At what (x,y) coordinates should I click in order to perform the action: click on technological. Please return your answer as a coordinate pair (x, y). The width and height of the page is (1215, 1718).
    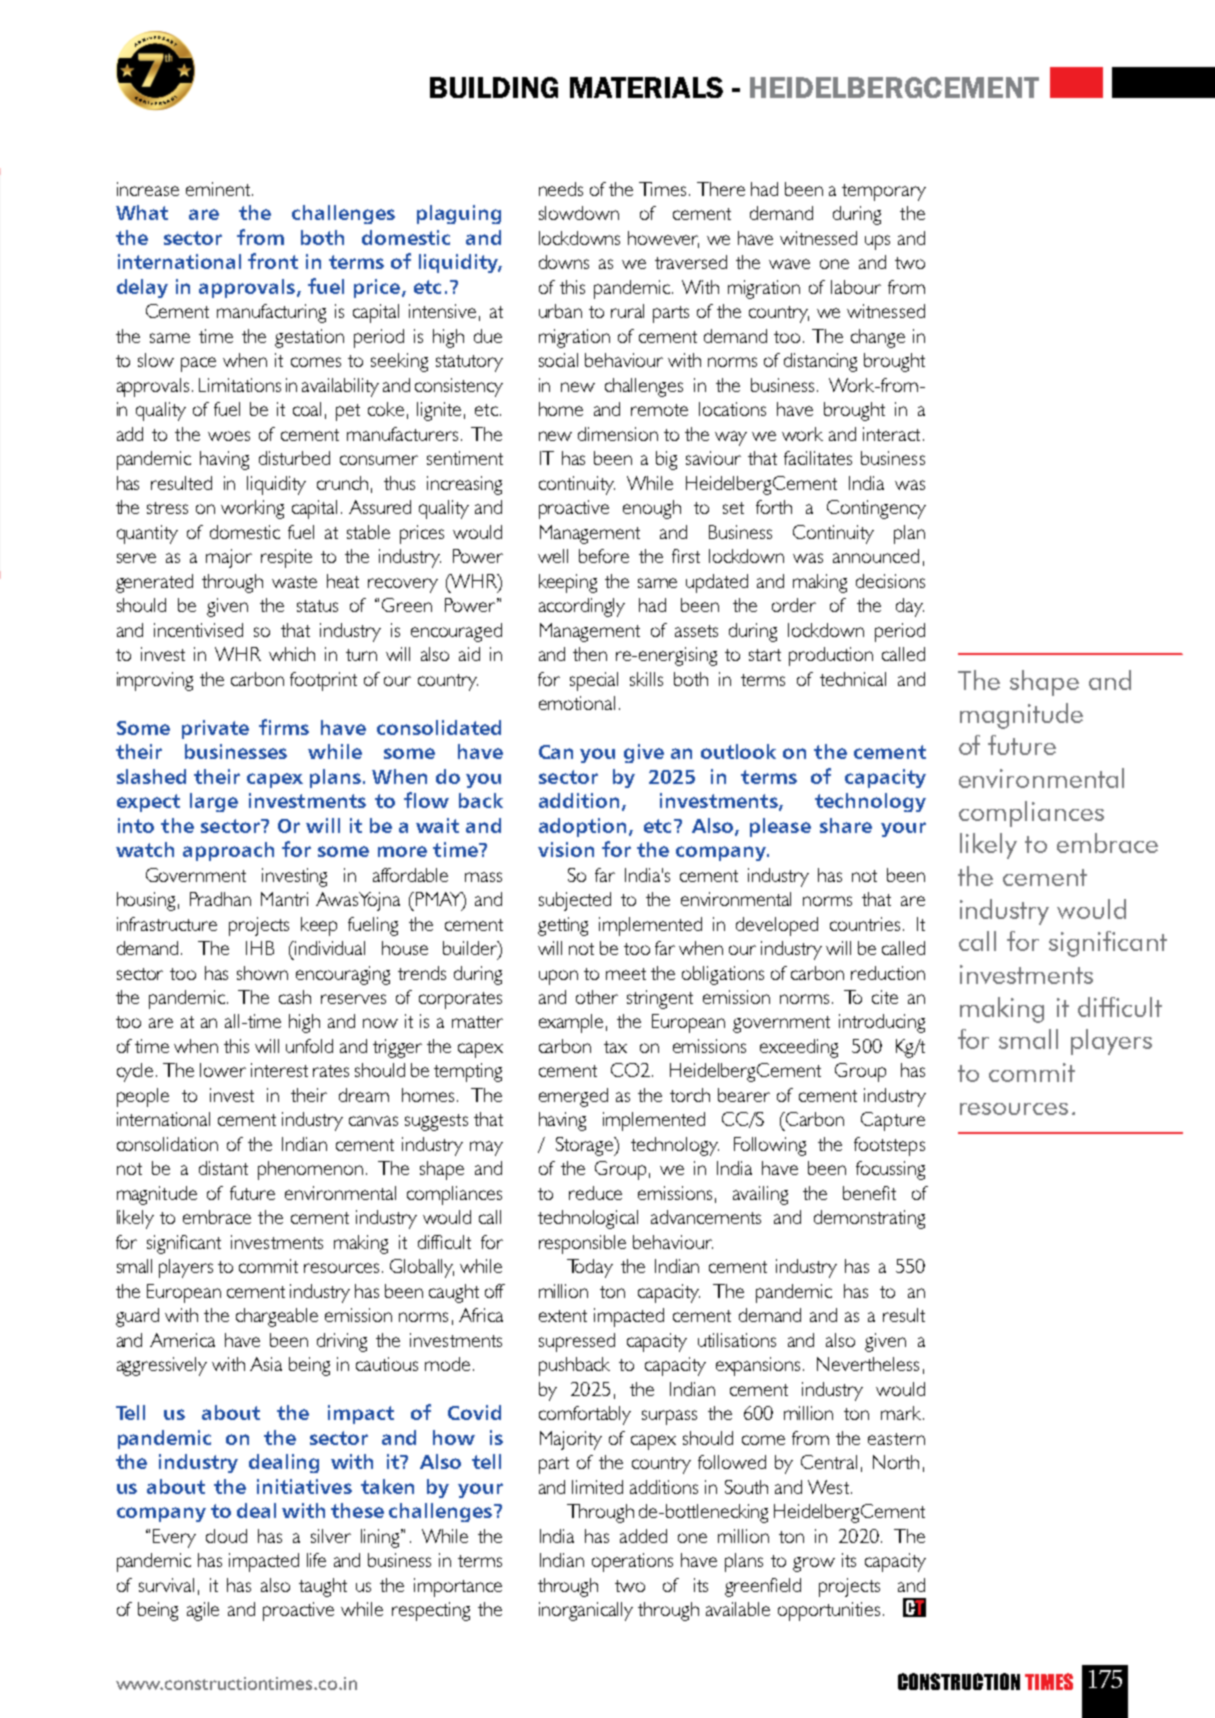
    Looking at the image, I should click on (588, 1219).
